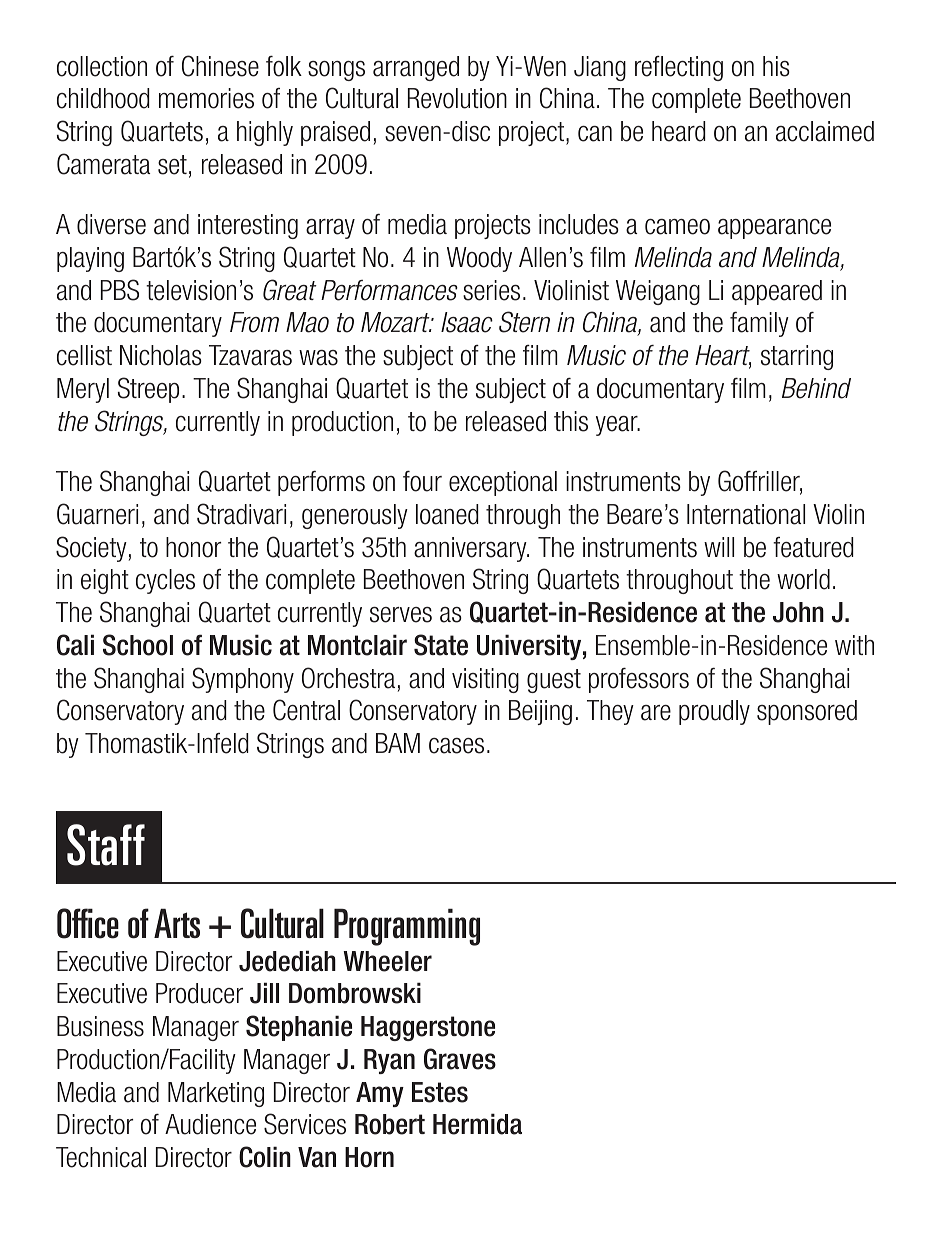  I want to click on Graves, so click(460, 1059).
